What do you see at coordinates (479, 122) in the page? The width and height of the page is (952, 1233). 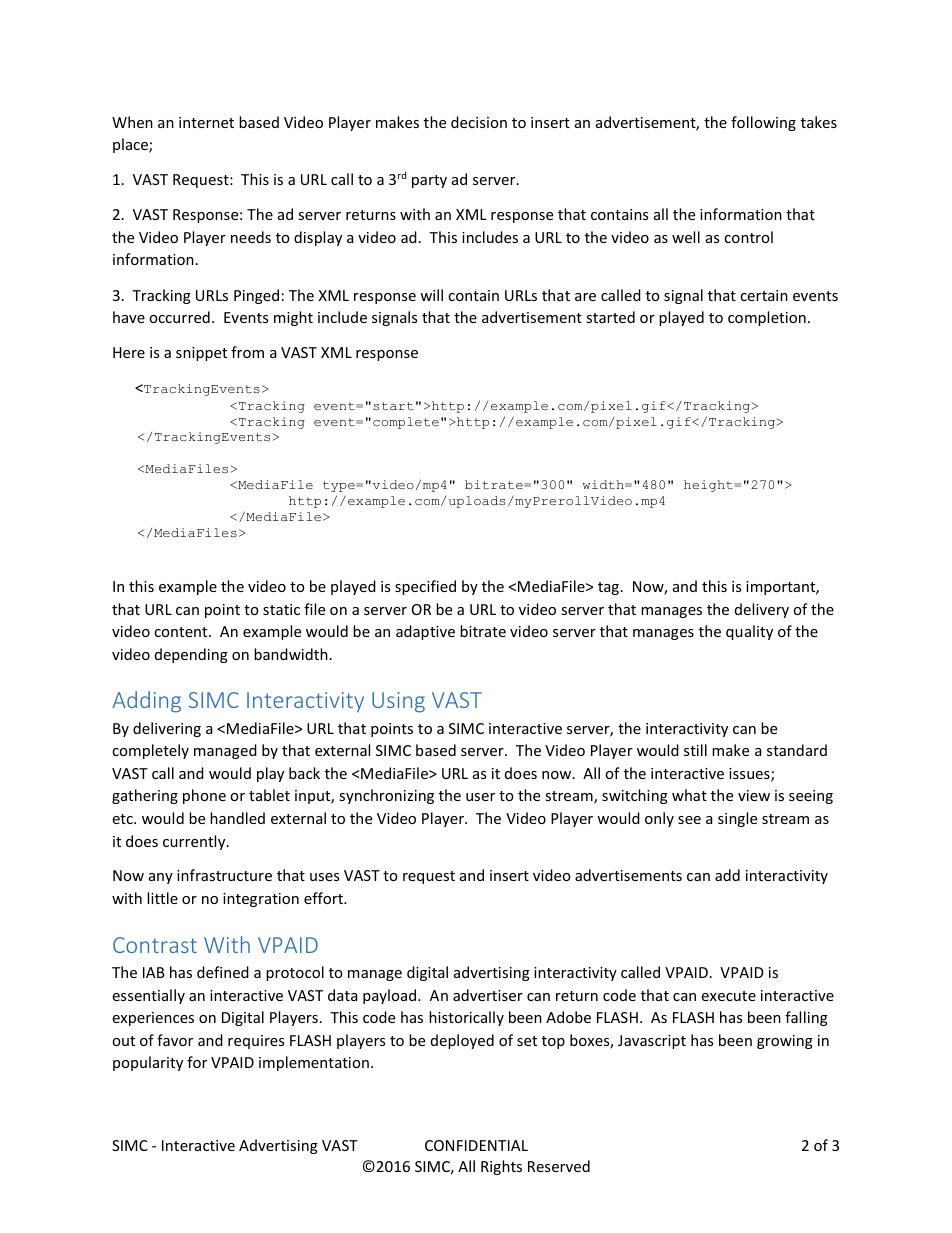 I see `decision` at bounding box center [479, 122].
